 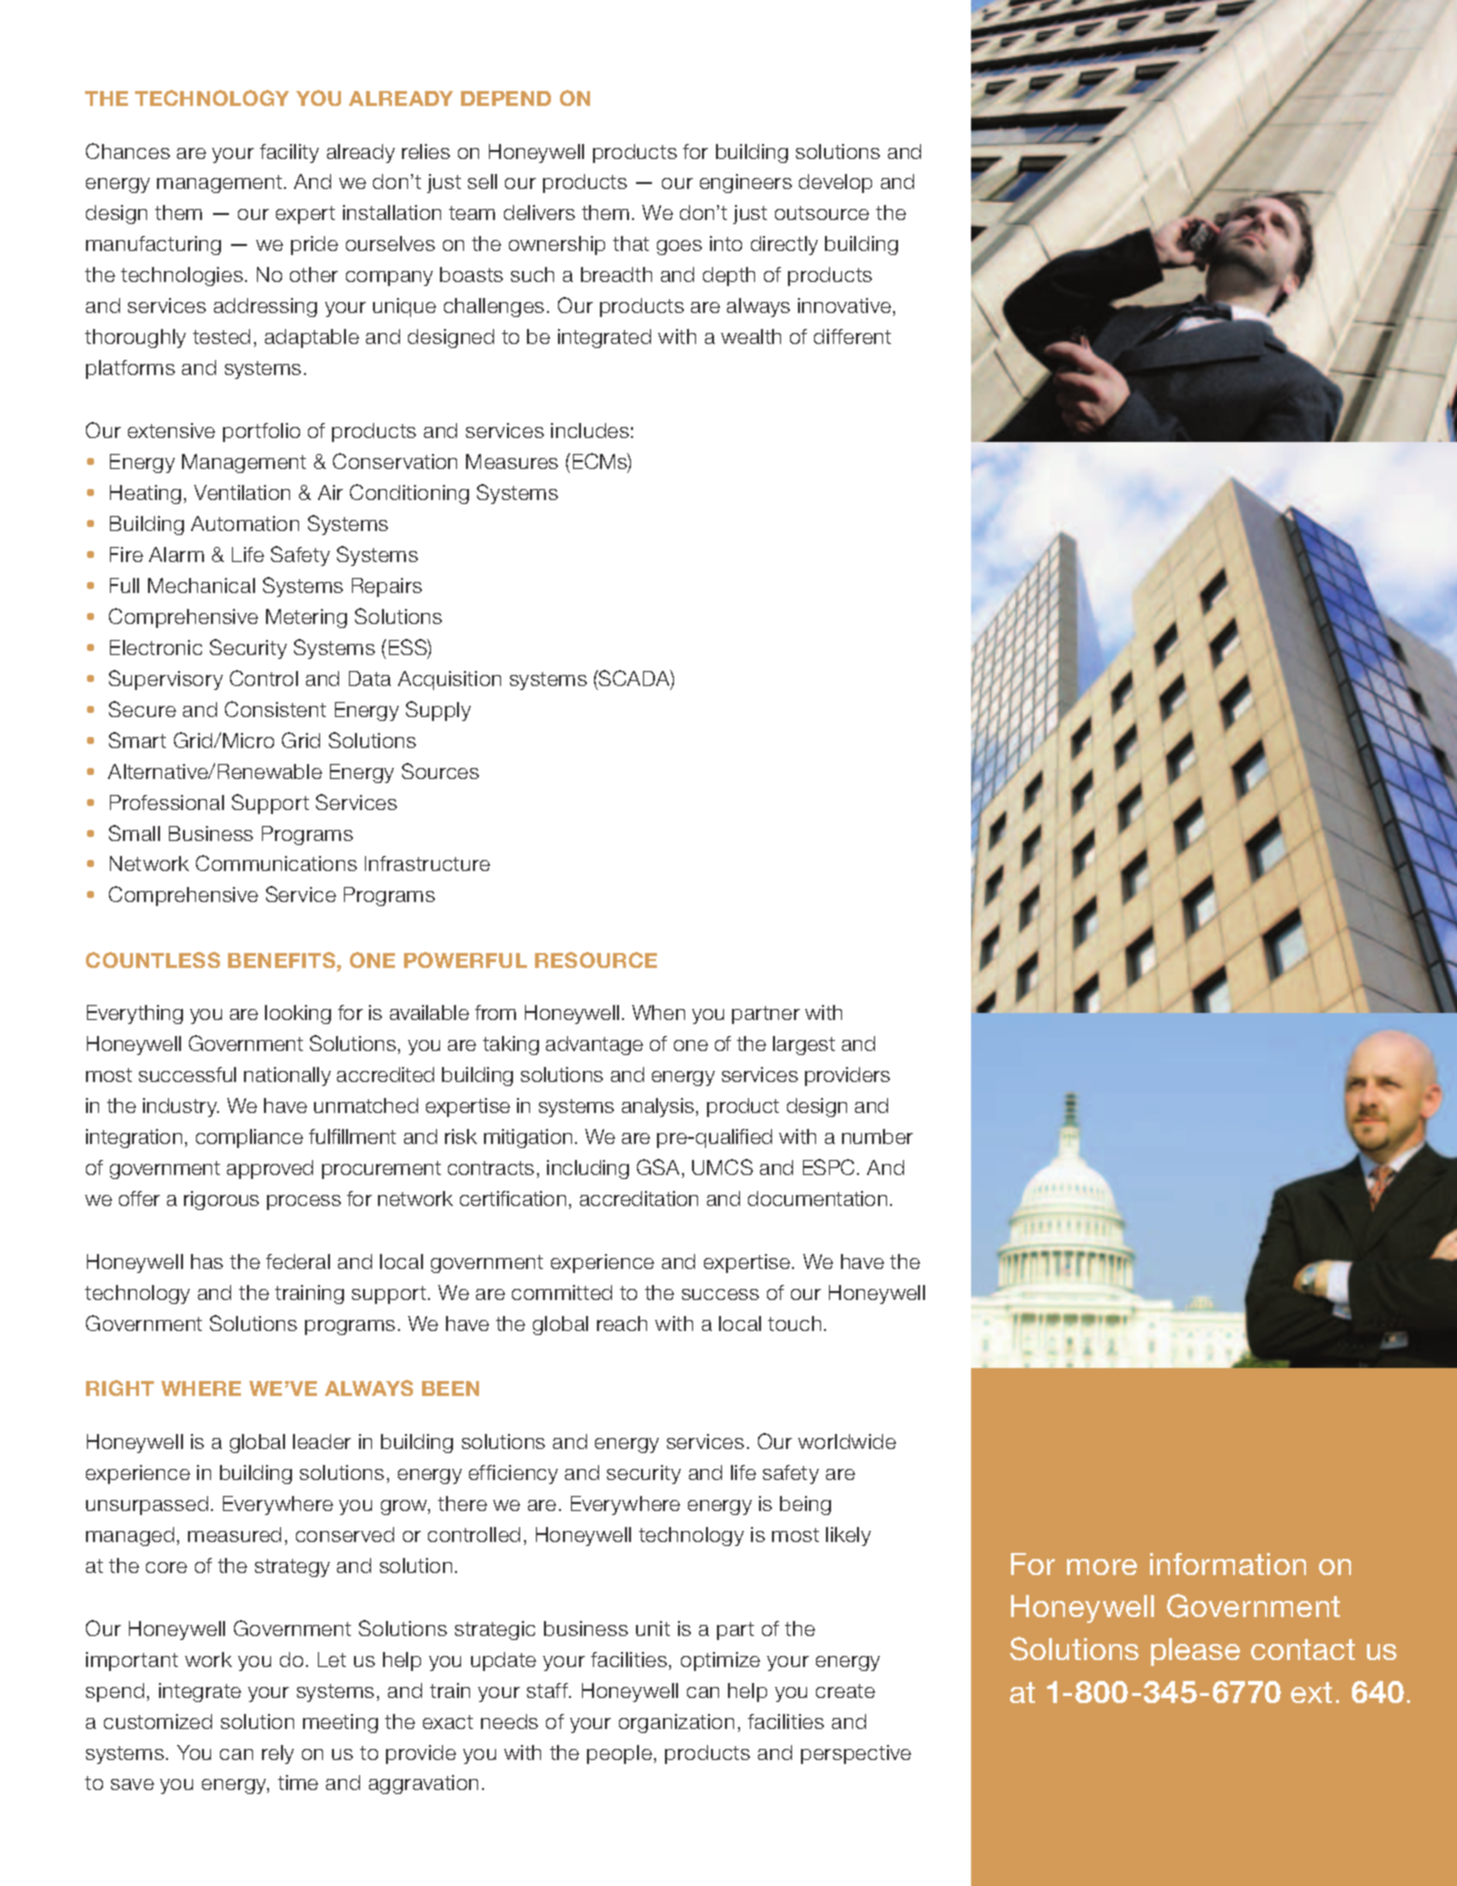 What do you see at coordinates (804, 1045) in the screenshot?
I see `largest` at bounding box center [804, 1045].
